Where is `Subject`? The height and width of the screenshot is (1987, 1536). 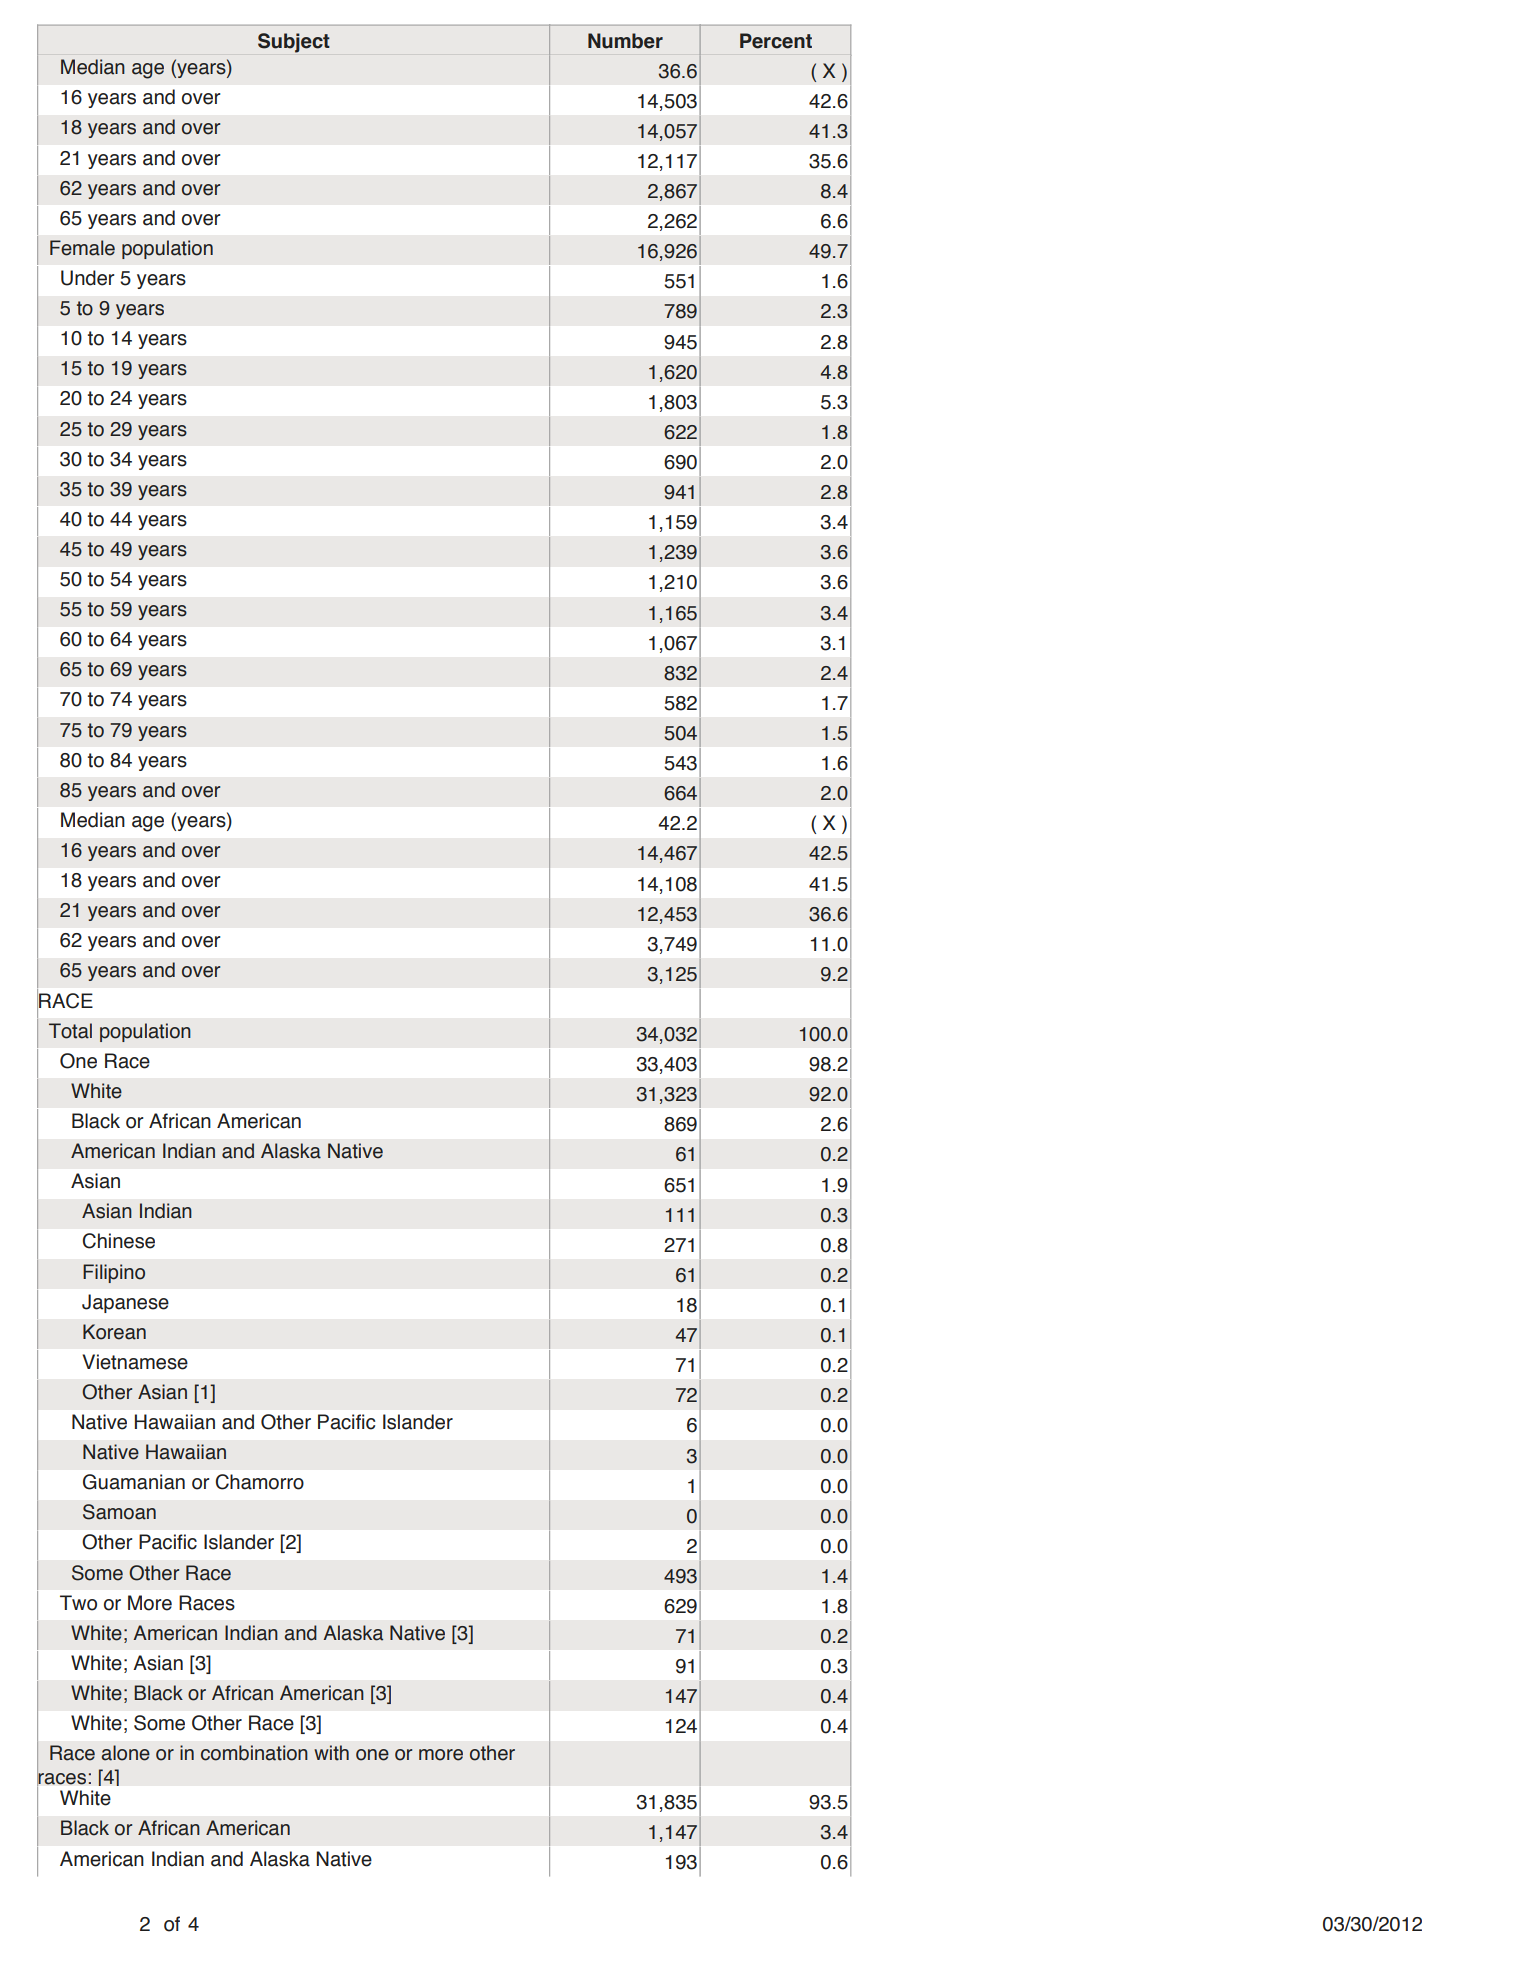
Subject is located at coordinates (294, 43).
